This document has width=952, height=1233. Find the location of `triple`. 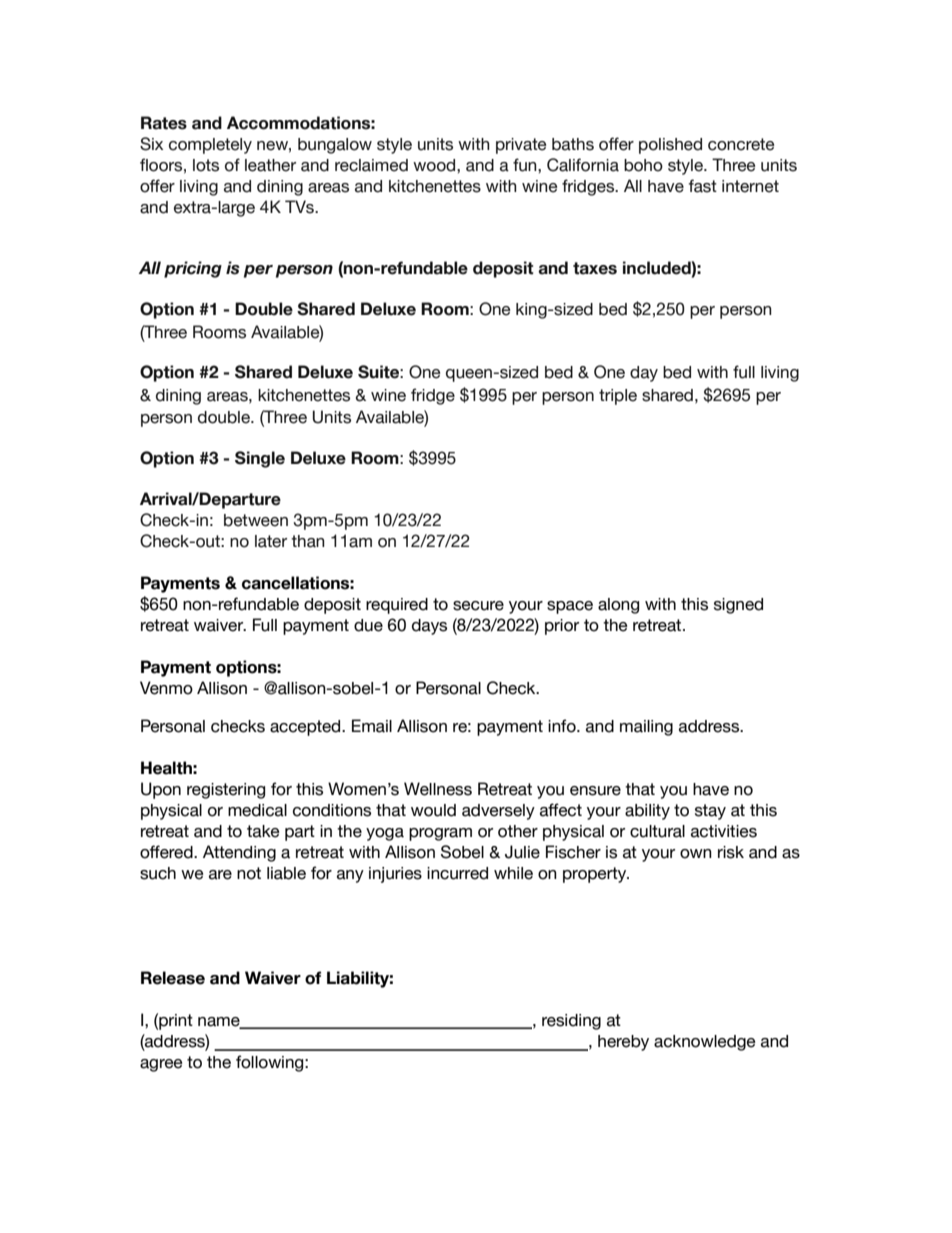

triple is located at coordinates (618, 397).
